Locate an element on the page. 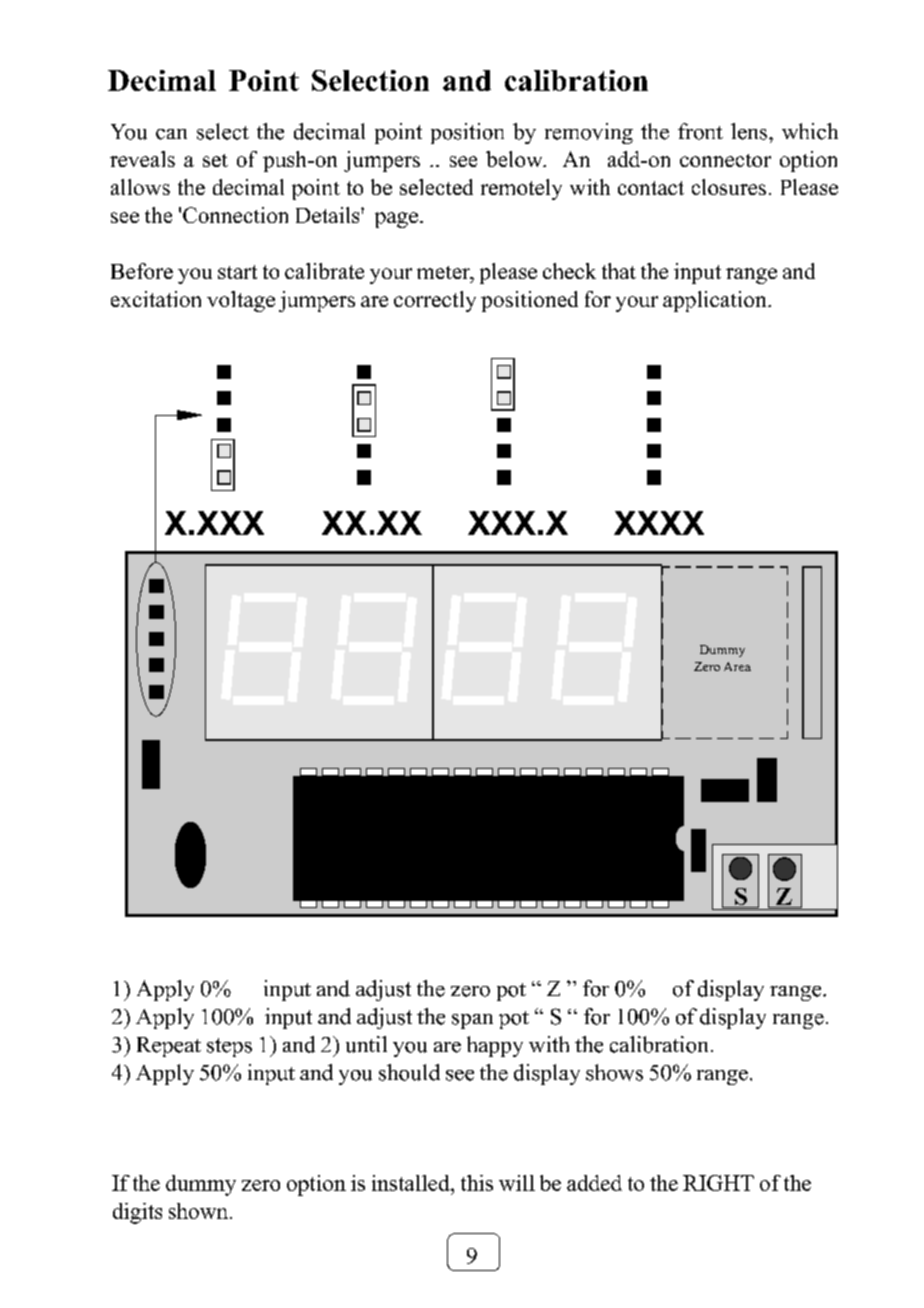 The width and height of the page is (924, 1308). XXXX is located at coordinates (659, 523).
